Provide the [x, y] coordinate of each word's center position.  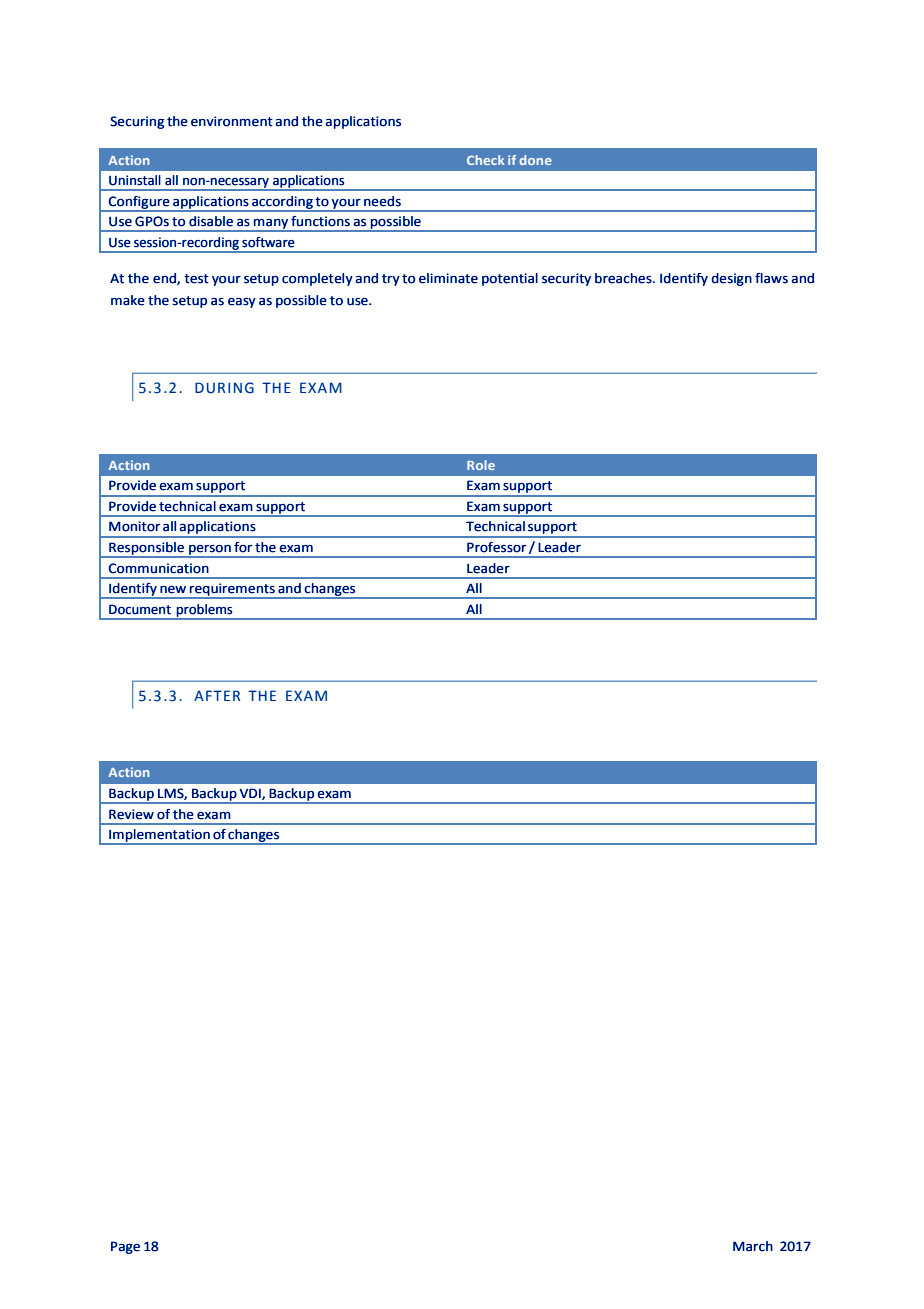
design [731, 279]
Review [131, 814]
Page [125, 1247]
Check [486, 160]
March [753, 1246]
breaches [624, 278]
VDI [251, 794]
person [210, 551]
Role [481, 465]
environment [232, 121]
